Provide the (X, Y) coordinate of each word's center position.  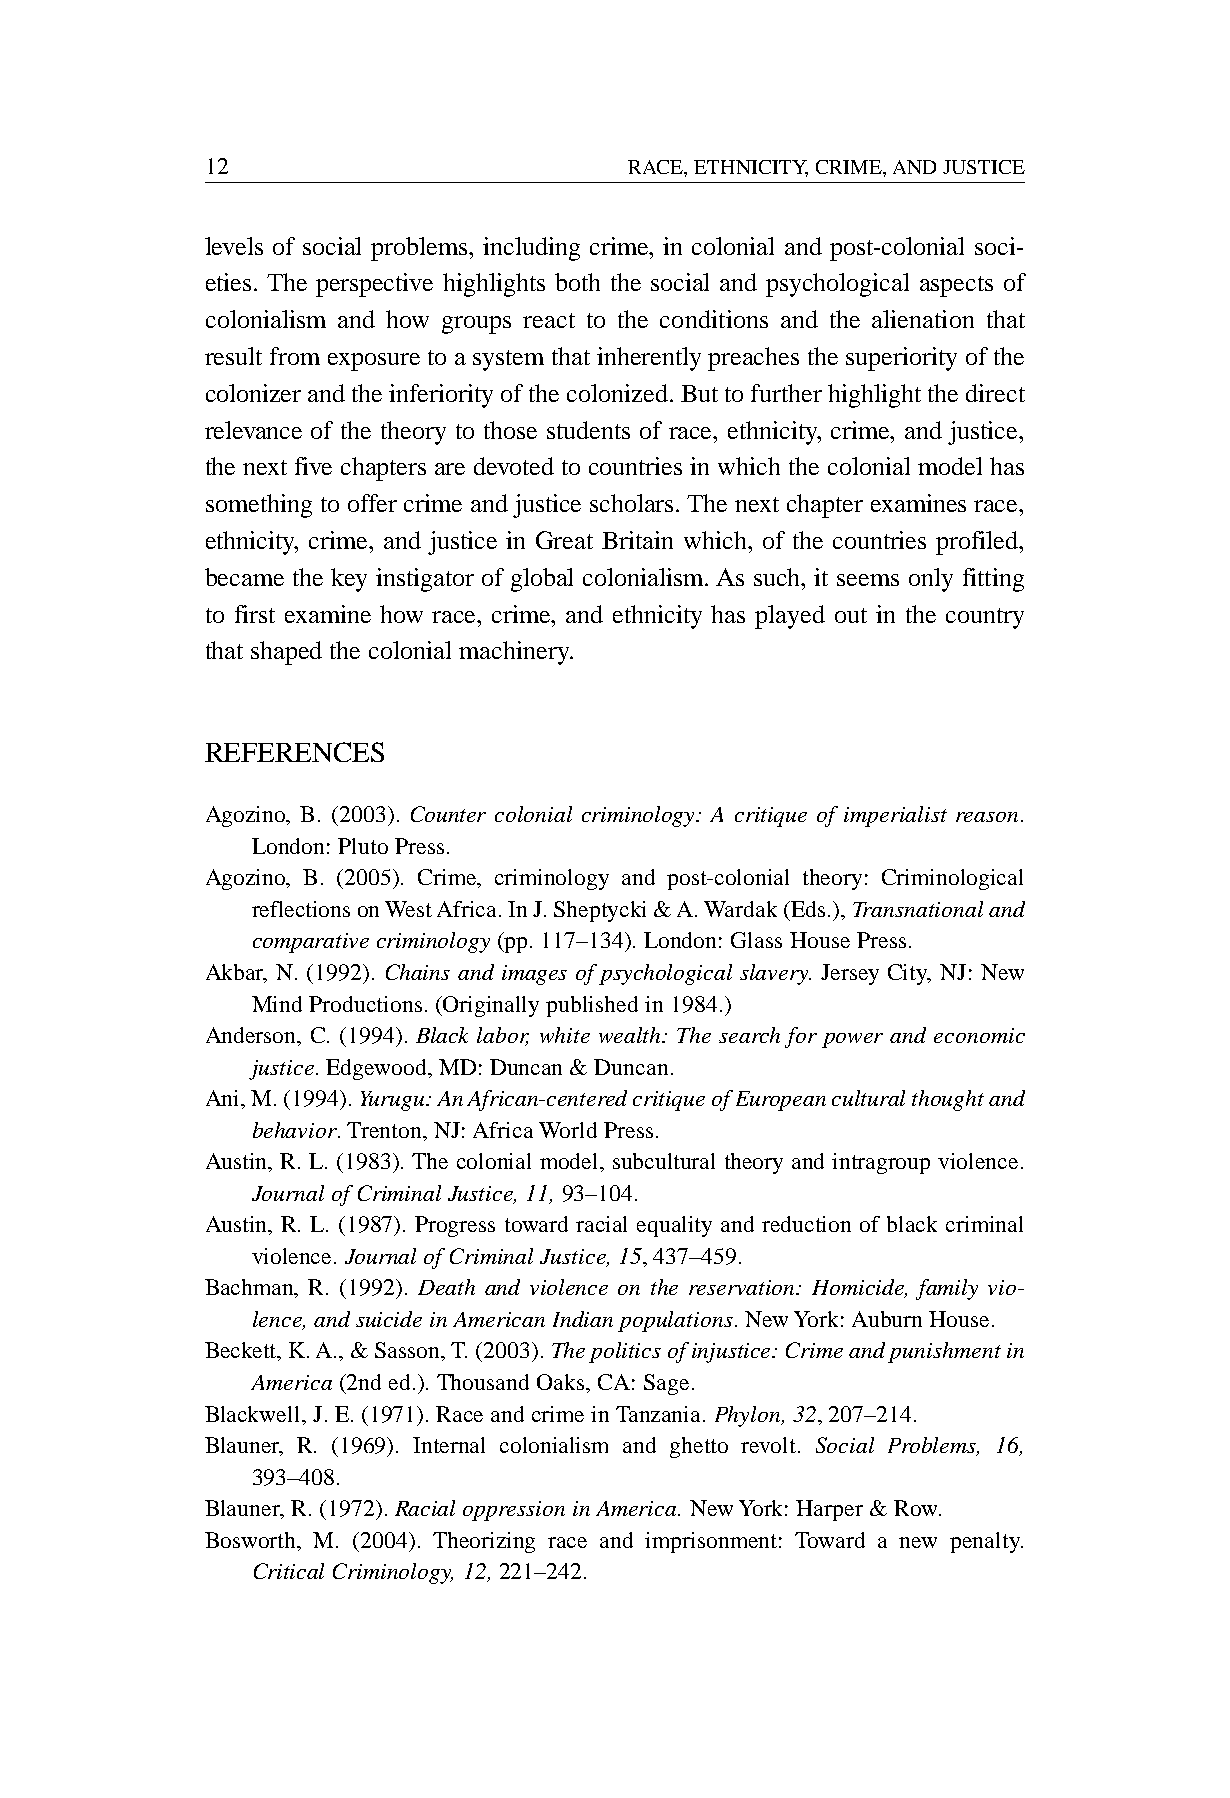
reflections (301, 909)
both (577, 282)
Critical (289, 1571)
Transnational (918, 909)
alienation (923, 319)
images (534, 975)
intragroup (881, 1163)
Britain (637, 540)
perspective (374, 285)
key (349, 580)
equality (674, 1226)
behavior (296, 1130)
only (931, 580)
